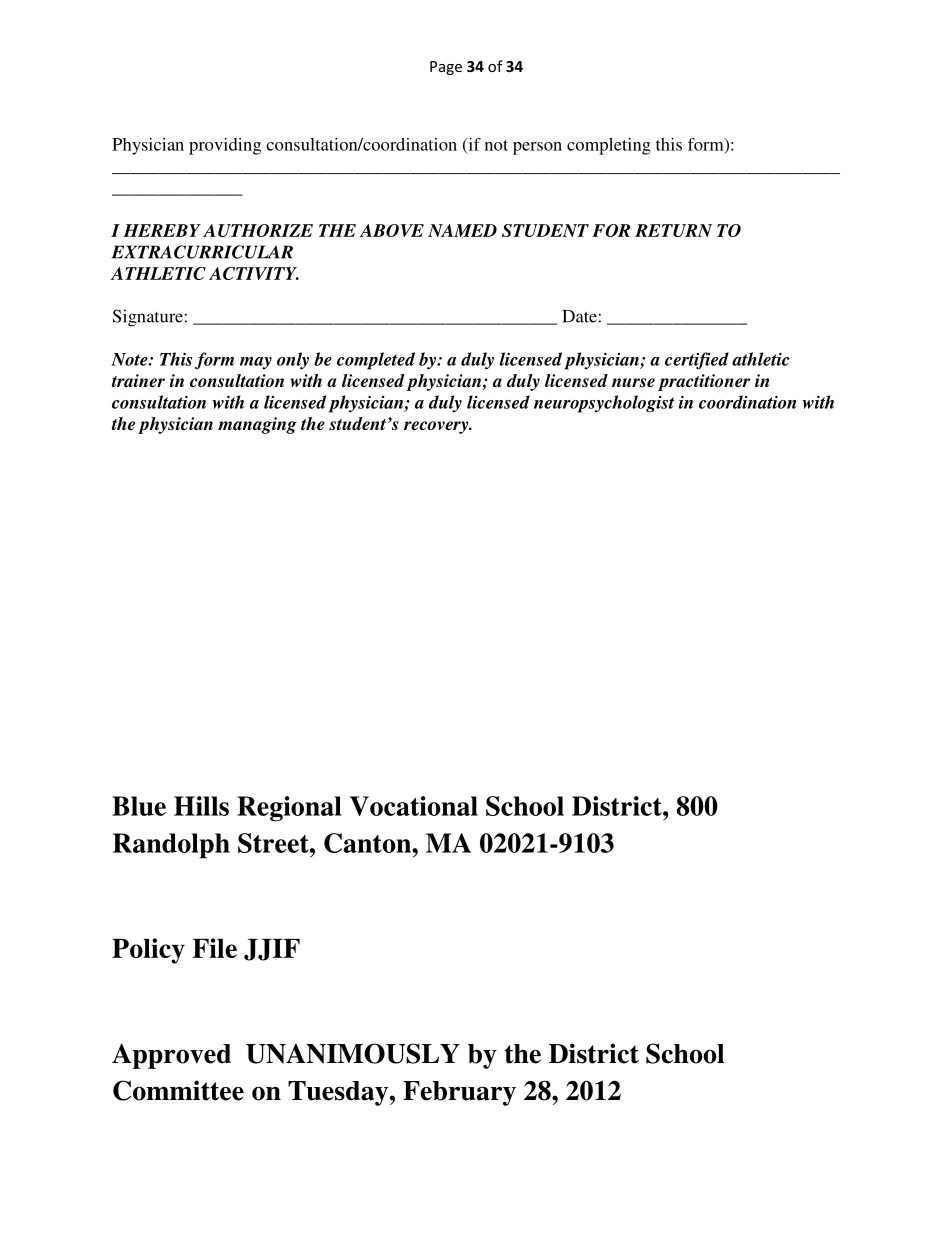  Describe the element at coordinates (609, 146) in the document. I see `completing` at that location.
